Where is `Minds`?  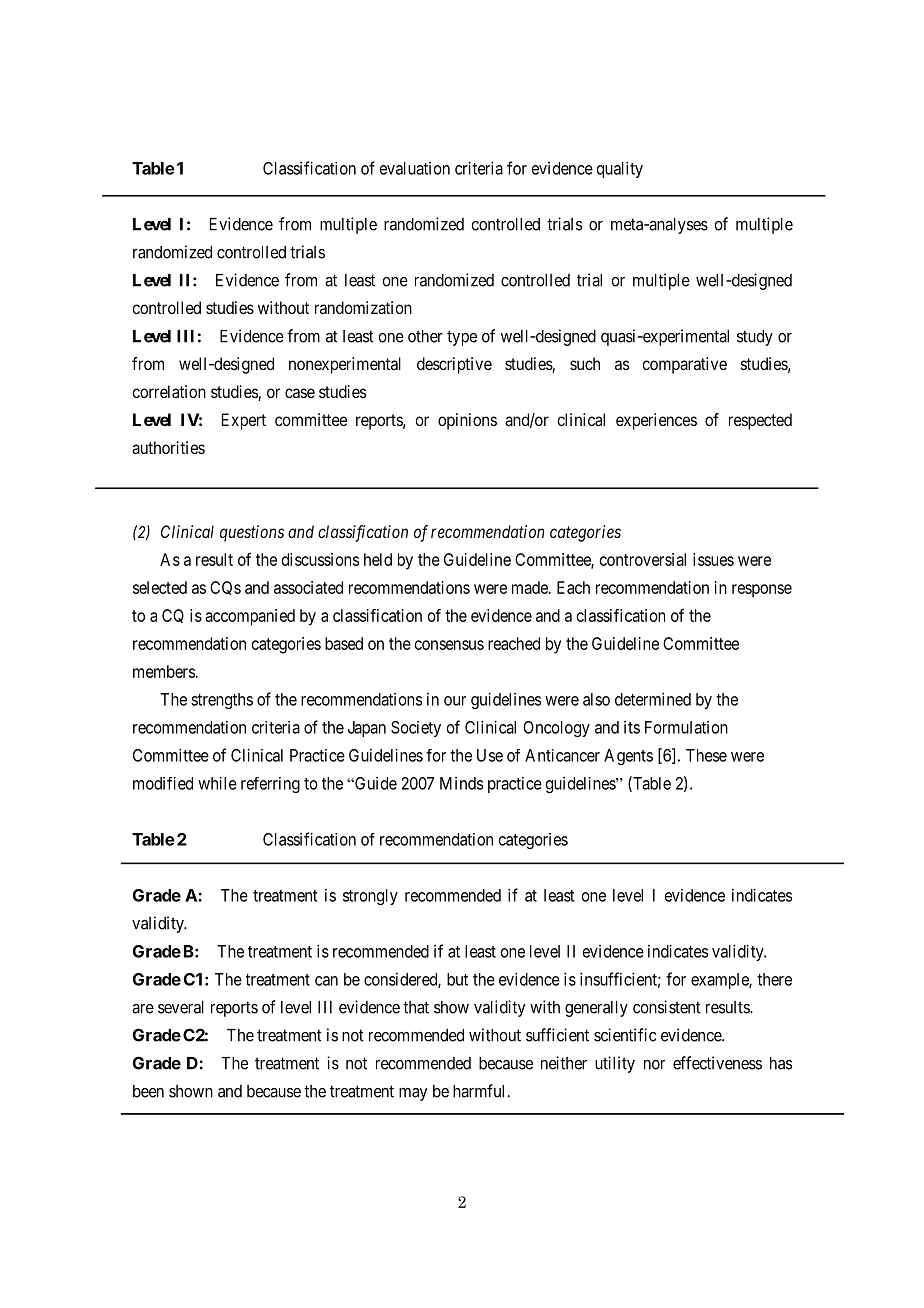
Minds is located at coordinates (461, 783).
